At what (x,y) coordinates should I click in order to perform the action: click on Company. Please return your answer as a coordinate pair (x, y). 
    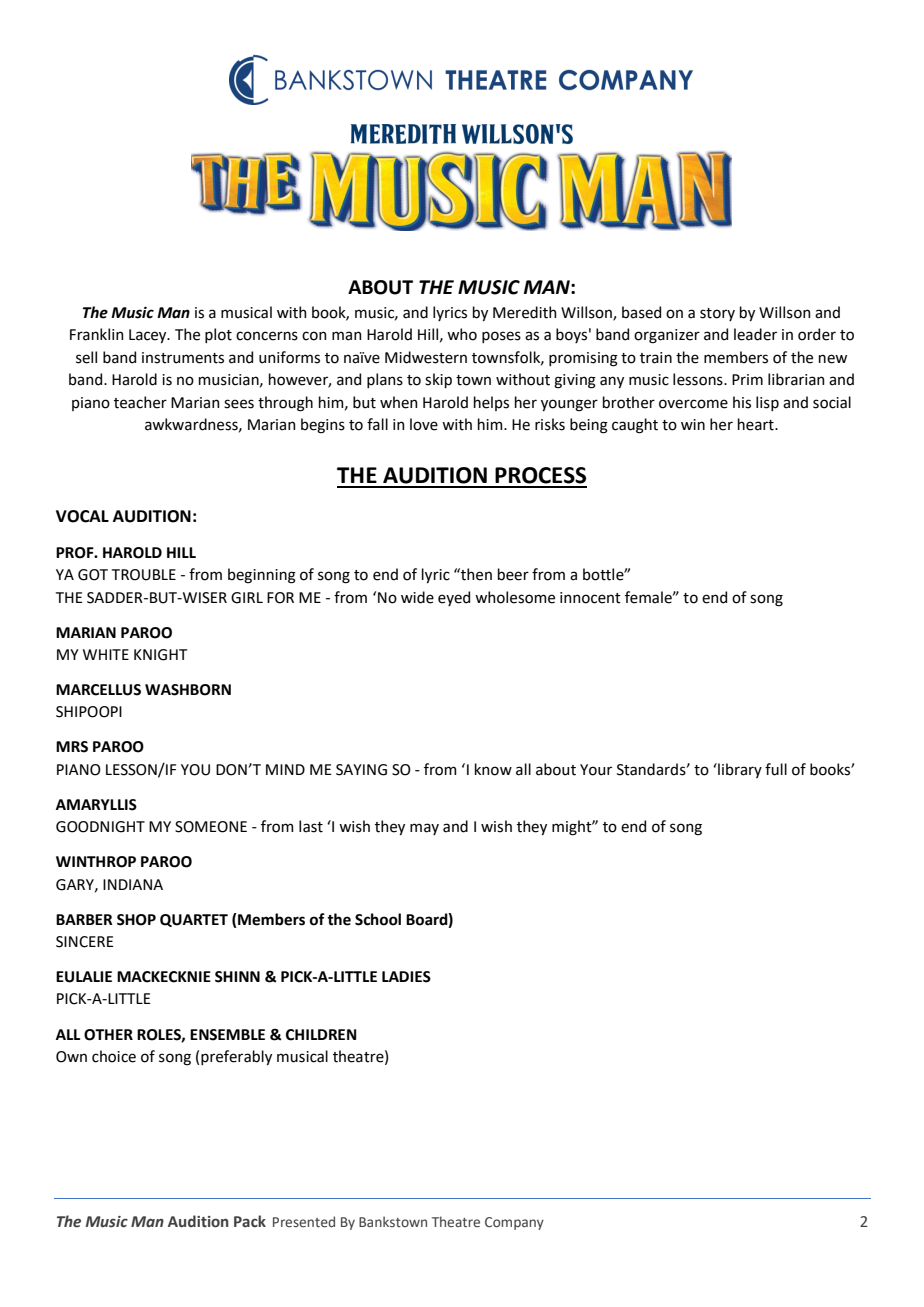
    Looking at the image, I should click on (514, 1223).
